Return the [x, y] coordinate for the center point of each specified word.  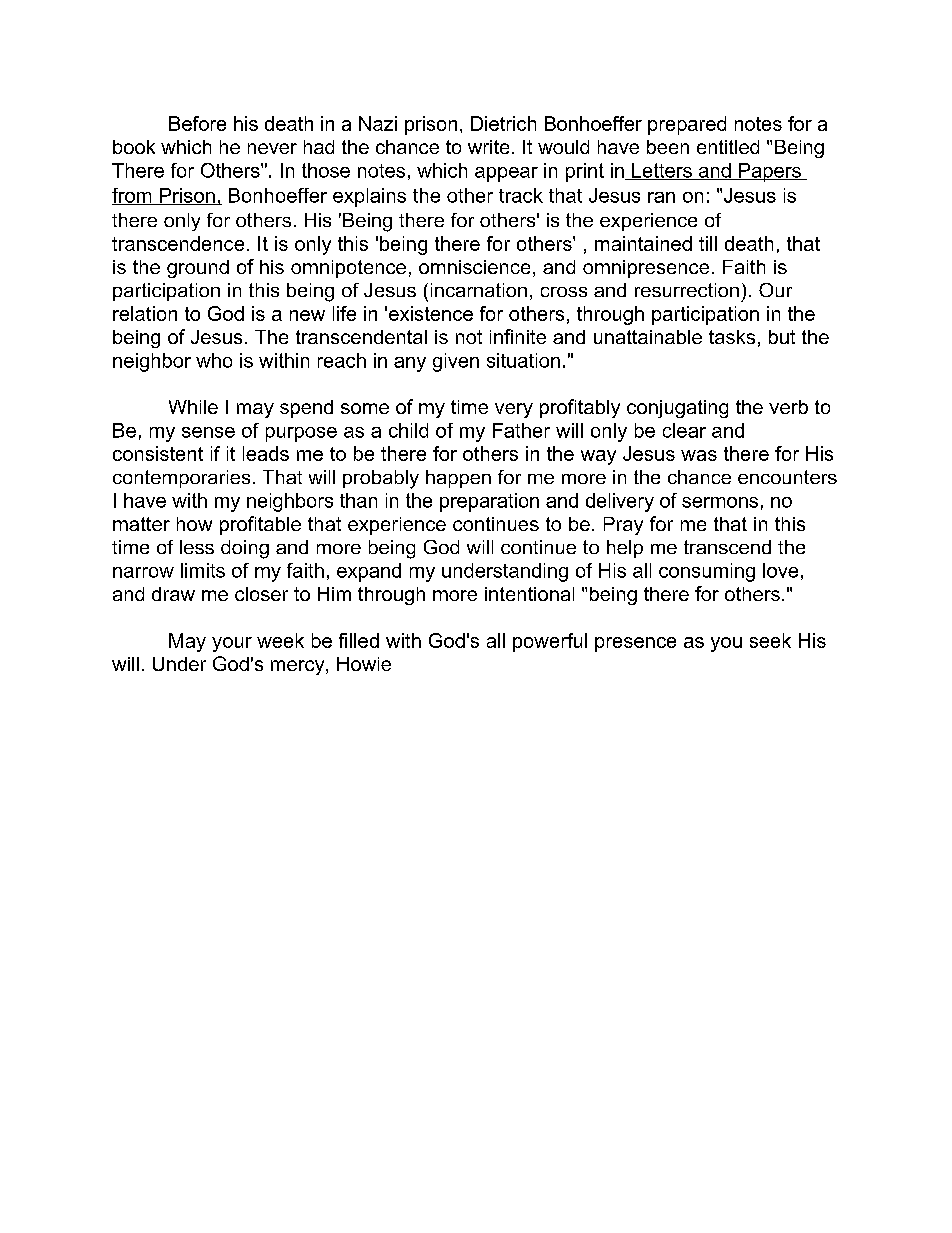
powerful [550, 642]
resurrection [687, 290]
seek [770, 640]
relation [145, 313]
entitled [728, 147]
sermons [720, 502]
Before [197, 123]
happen [458, 479]
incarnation [479, 290]
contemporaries [181, 479]
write [488, 147]
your [232, 644]
